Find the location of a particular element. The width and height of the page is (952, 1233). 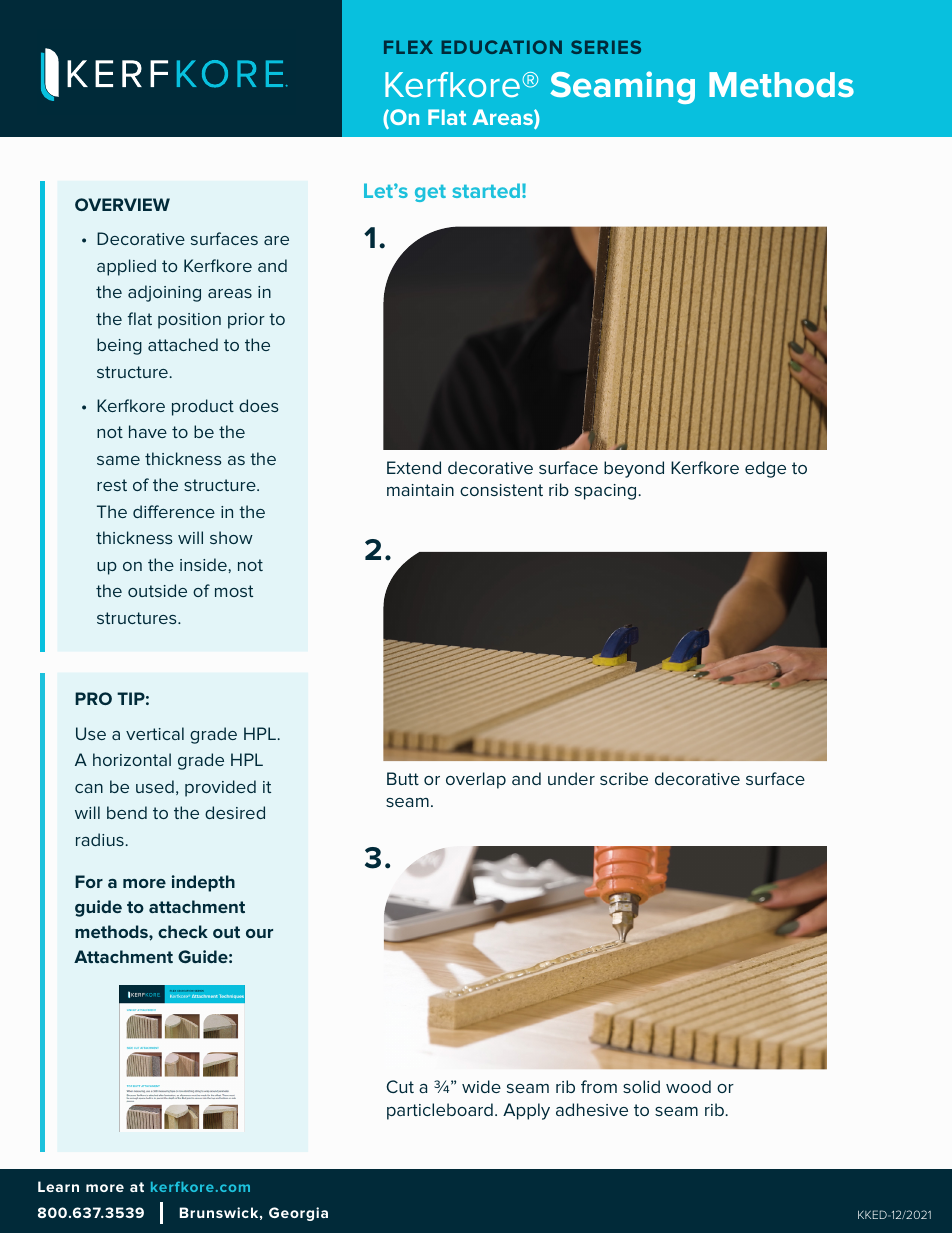

OVERVIEW is located at coordinates (122, 204).
